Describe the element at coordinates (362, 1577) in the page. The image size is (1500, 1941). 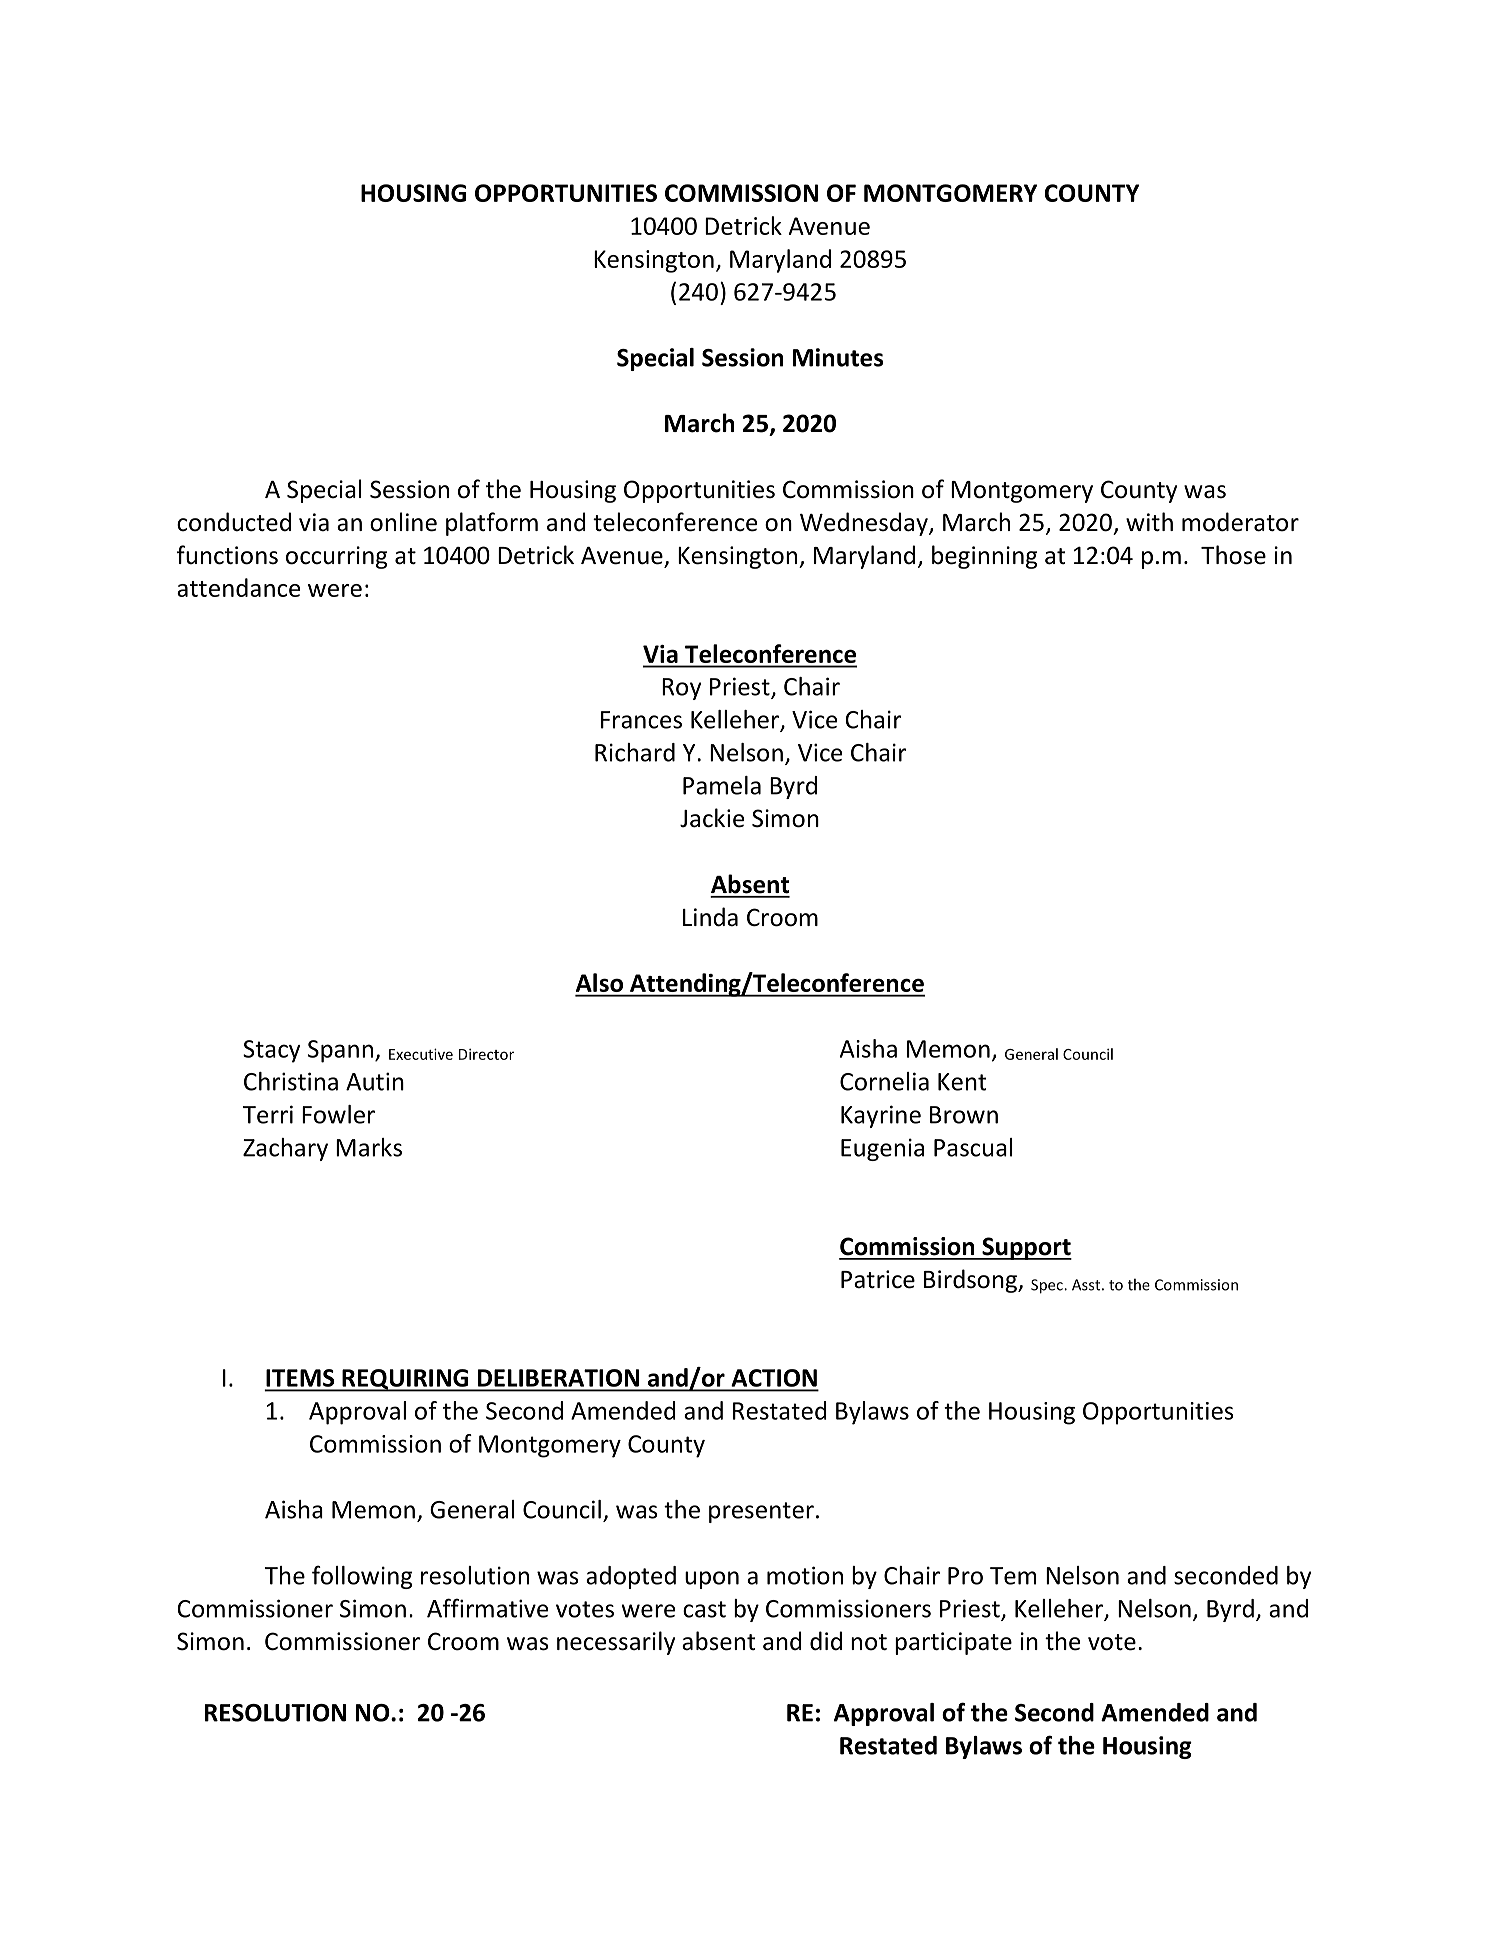
I see `following` at that location.
